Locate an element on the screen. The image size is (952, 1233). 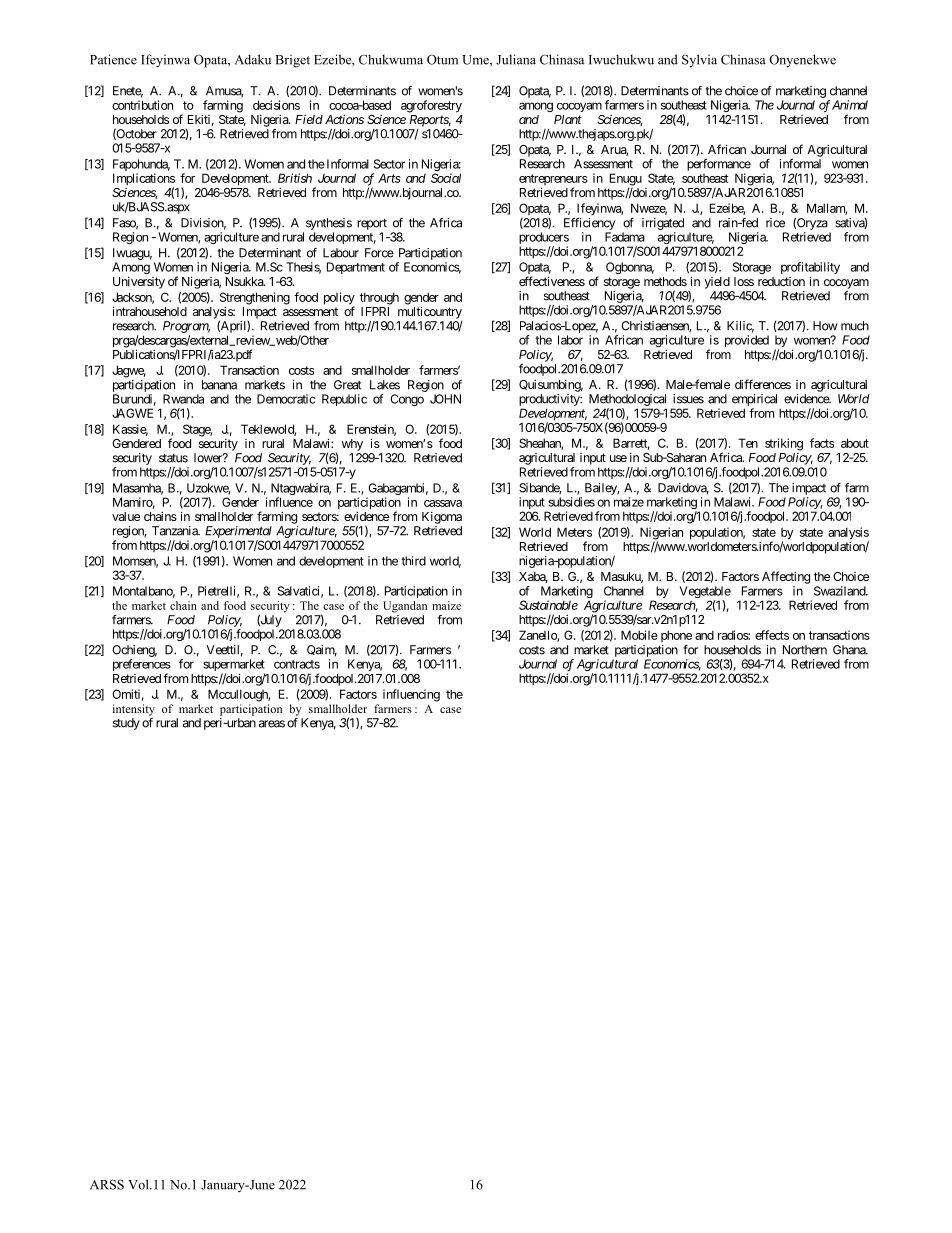
Strengthening is located at coordinates (255, 299).
